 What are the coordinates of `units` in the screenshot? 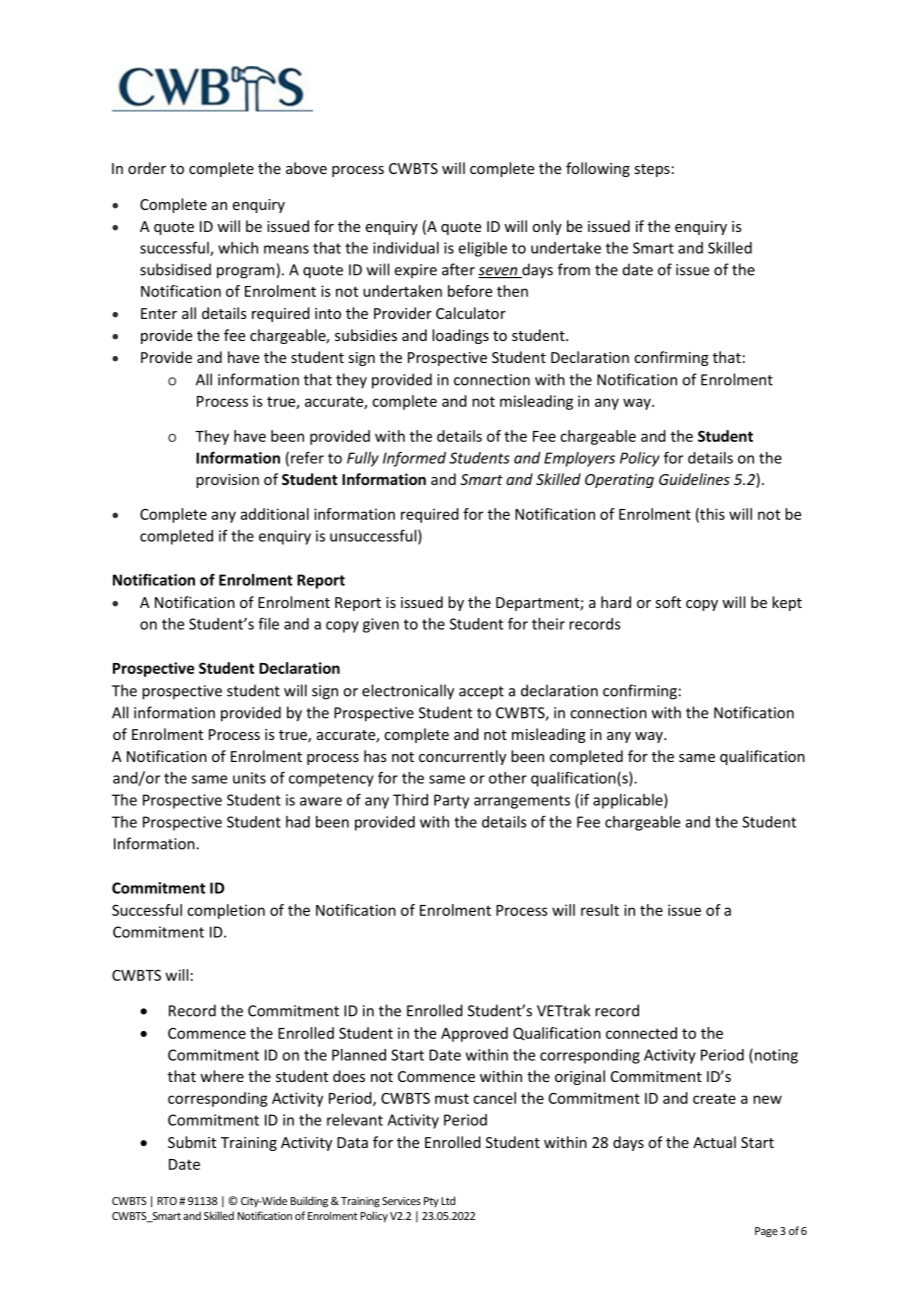 It's located at (249, 778).
